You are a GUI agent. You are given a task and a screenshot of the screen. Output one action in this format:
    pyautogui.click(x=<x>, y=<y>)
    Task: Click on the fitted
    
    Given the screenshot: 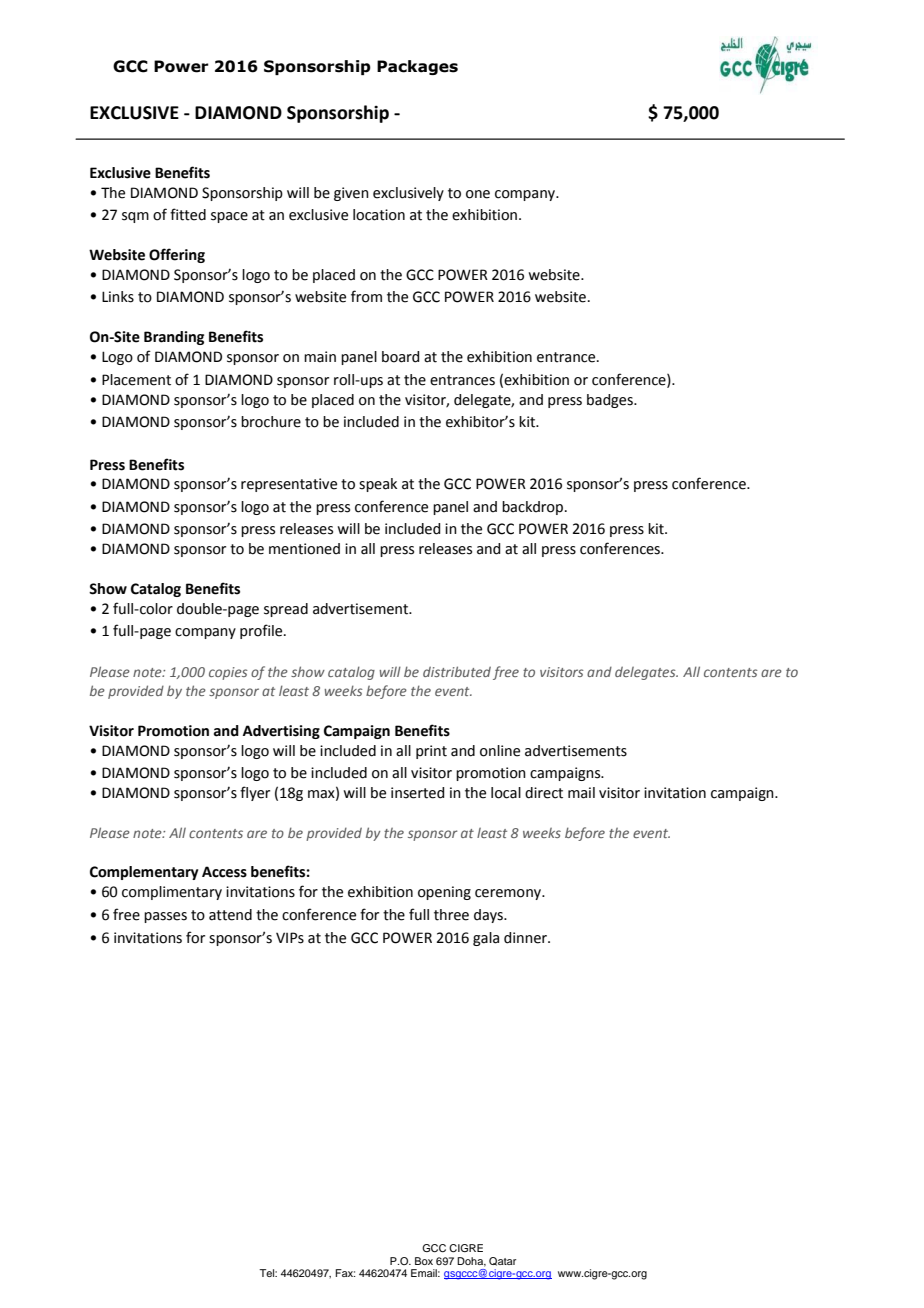 What is the action you would take?
    pyautogui.click(x=188, y=214)
